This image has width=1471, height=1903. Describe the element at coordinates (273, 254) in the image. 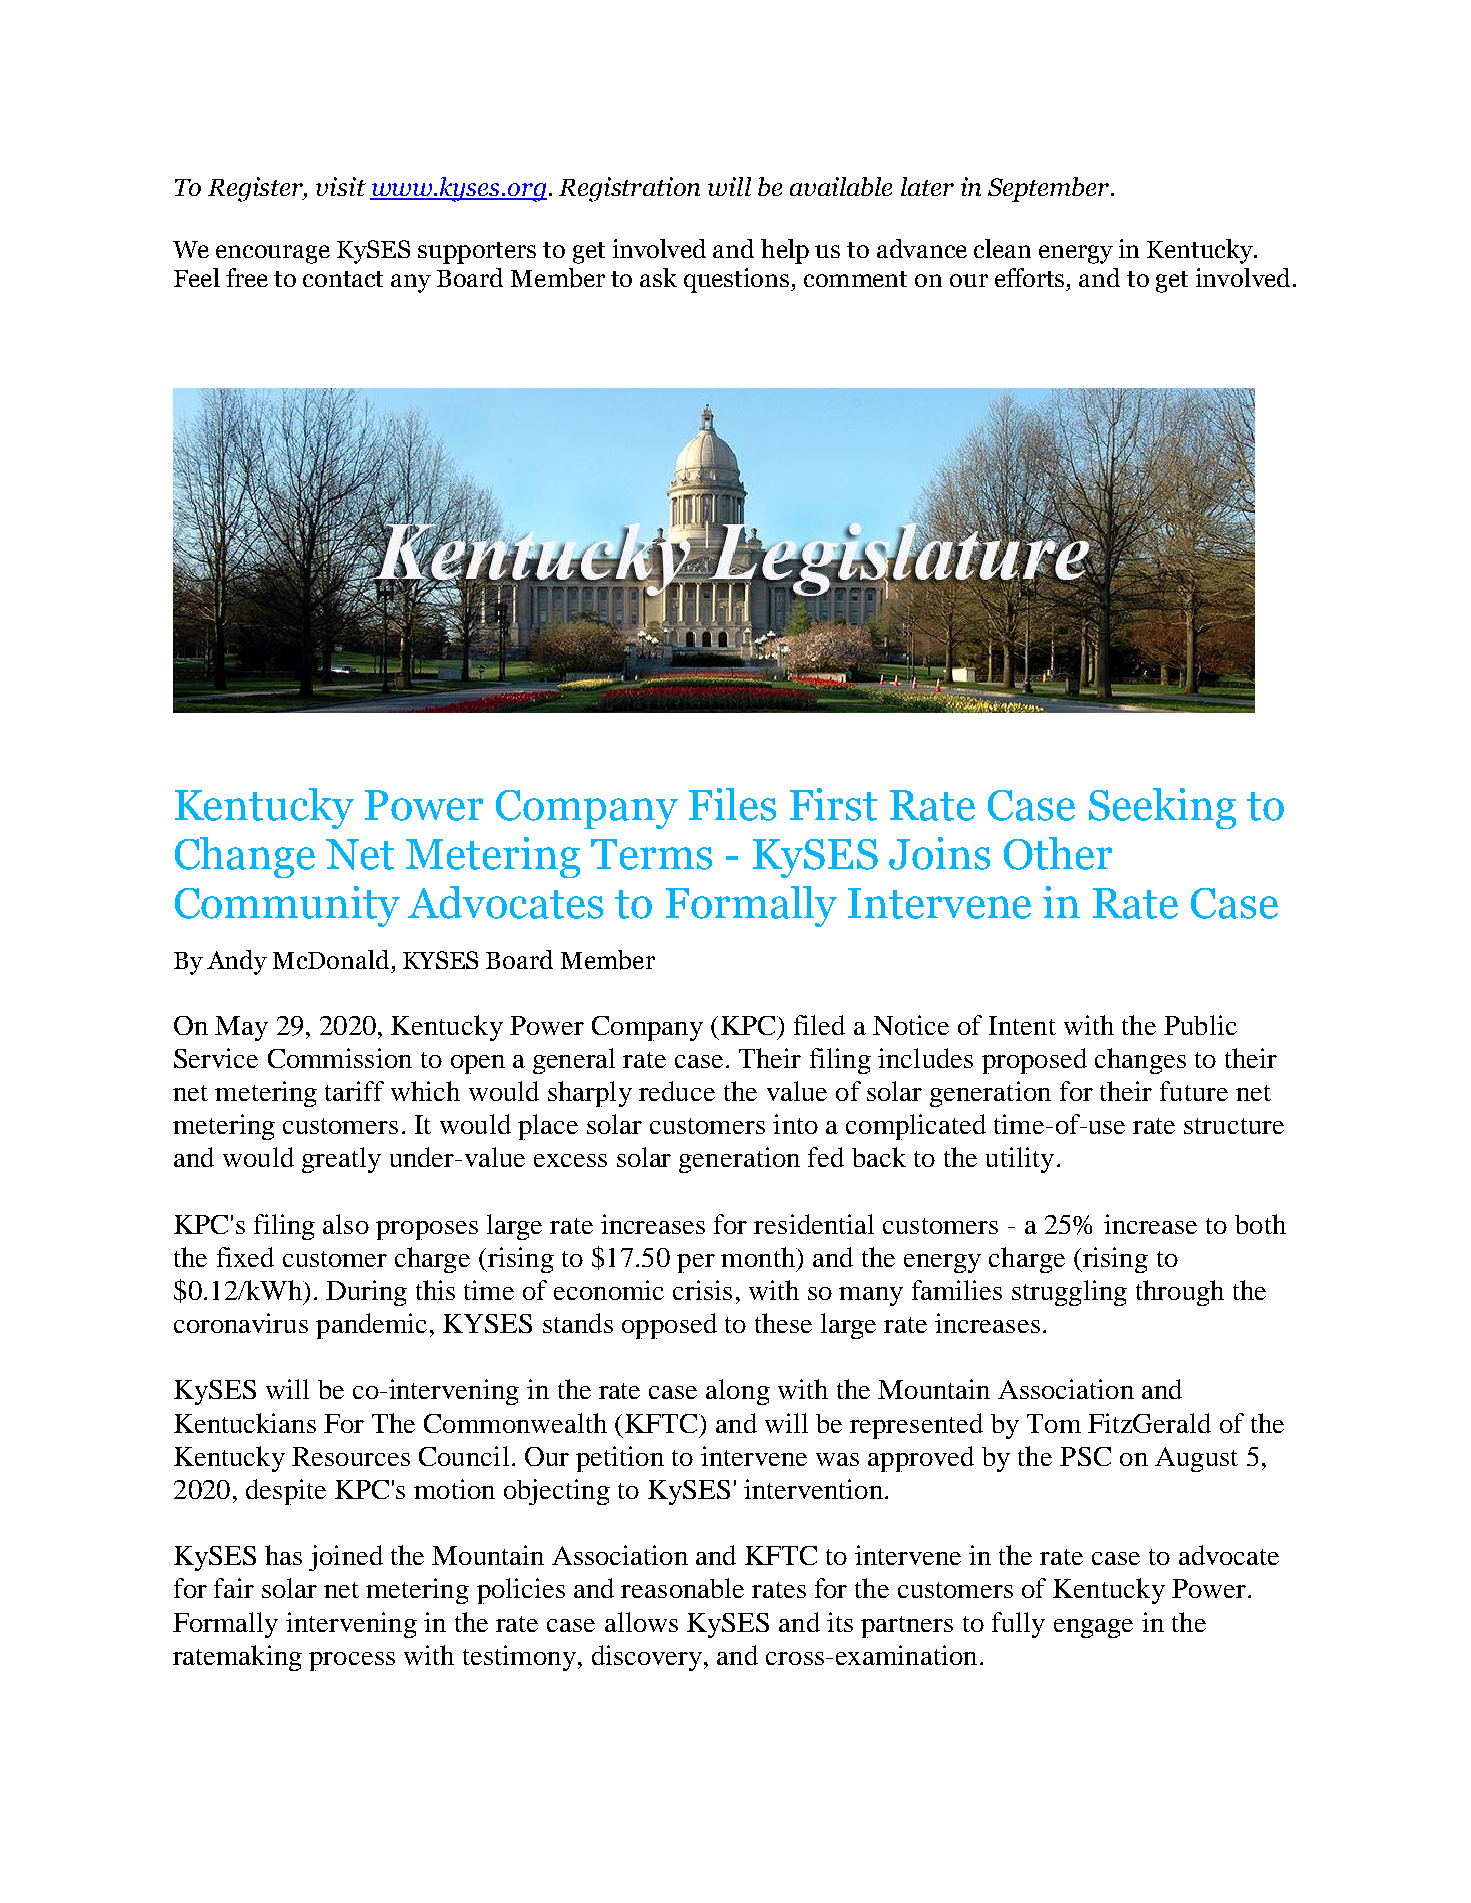

I see `encourage` at that location.
